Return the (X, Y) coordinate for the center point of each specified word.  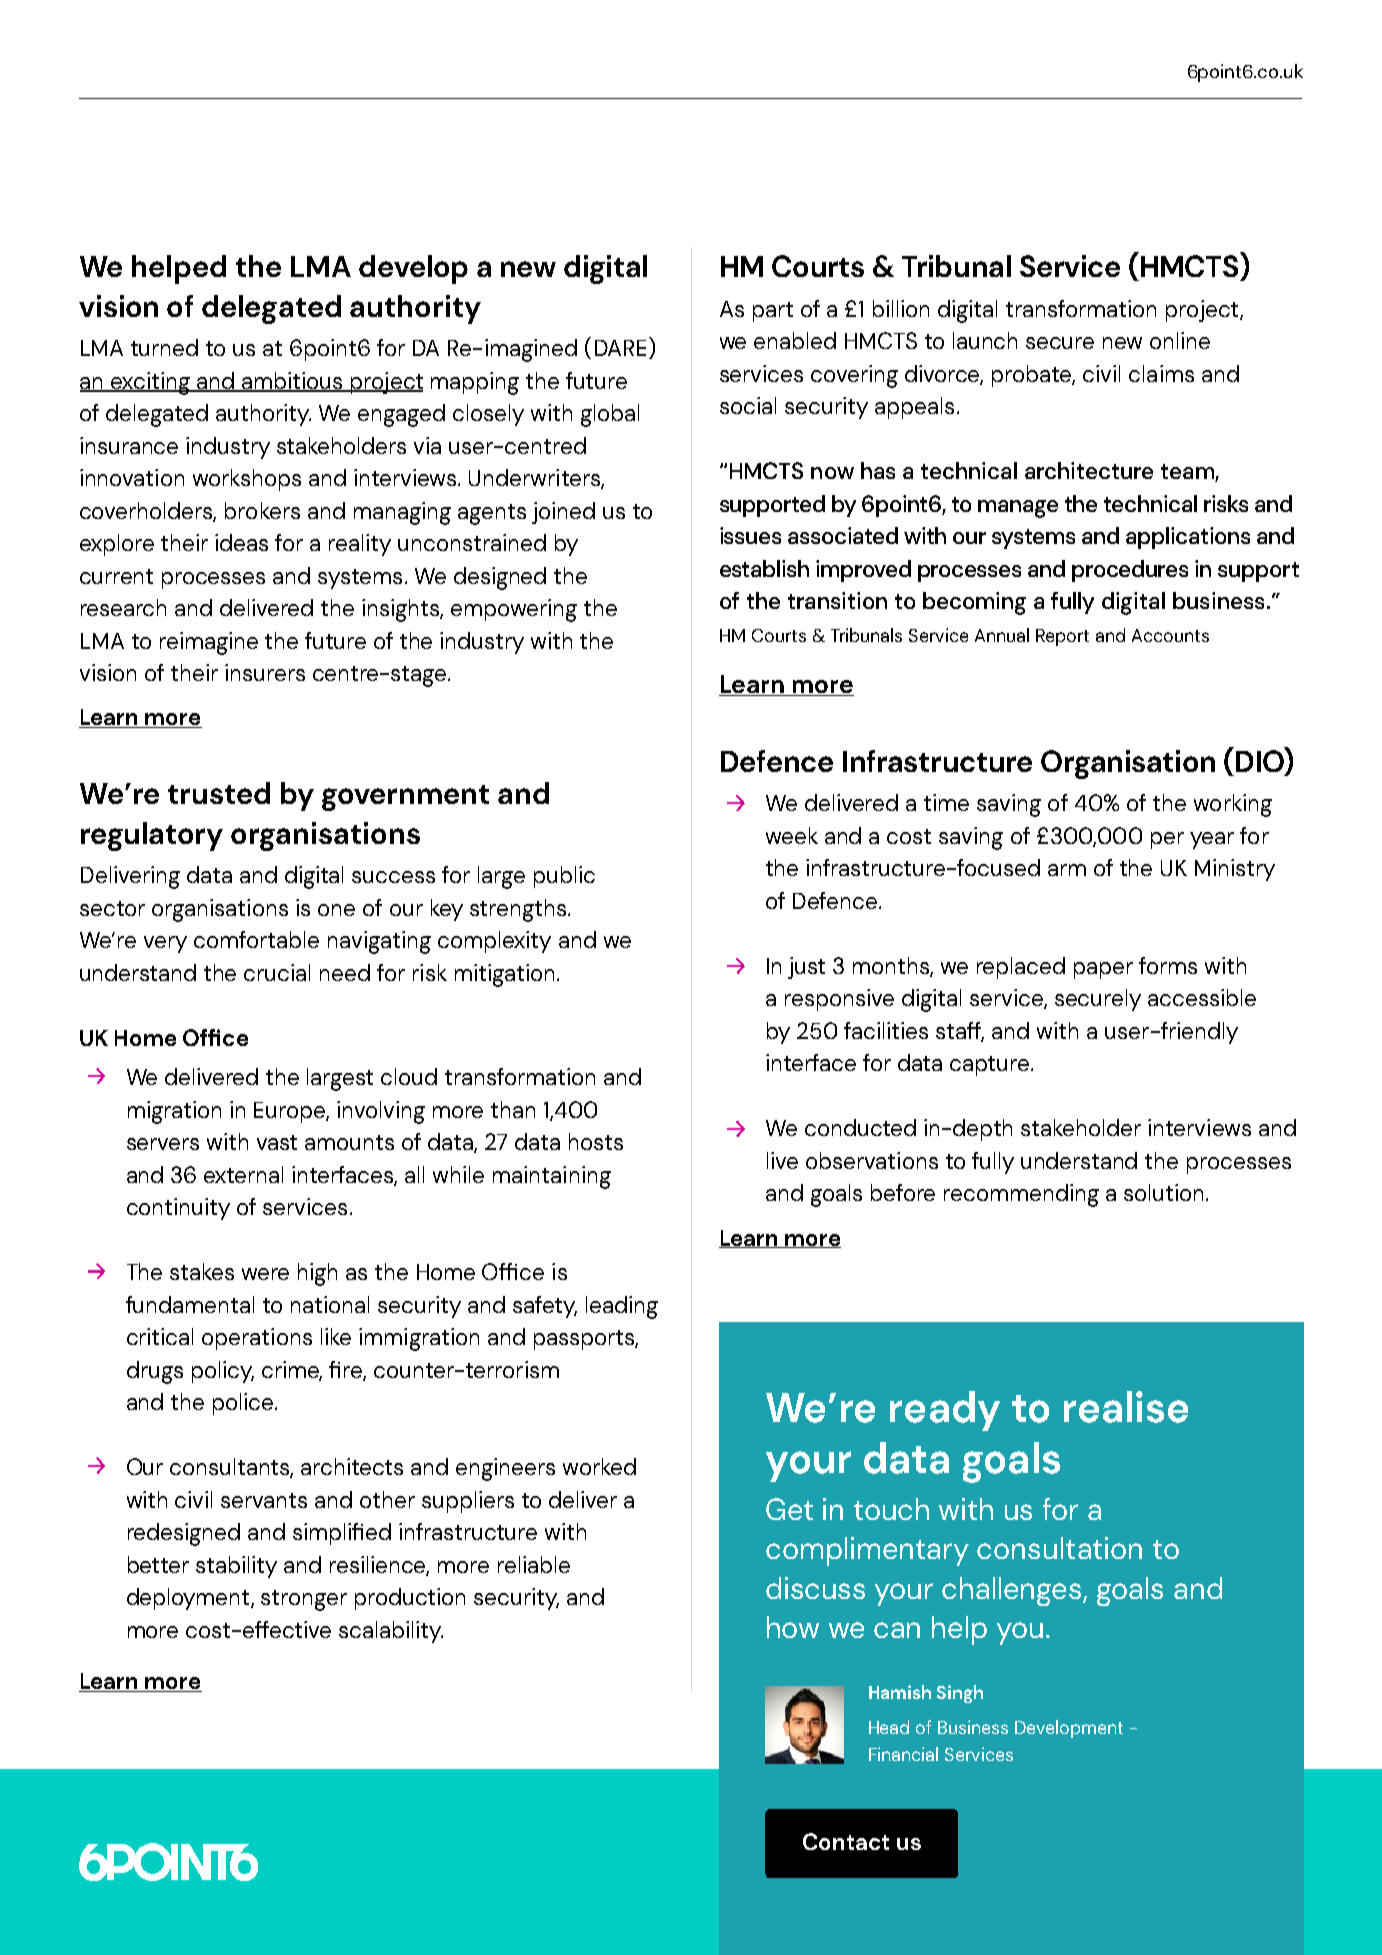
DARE (620, 348)
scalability (391, 1632)
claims (1161, 373)
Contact (846, 1841)
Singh (960, 1694)
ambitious (292, 381)
